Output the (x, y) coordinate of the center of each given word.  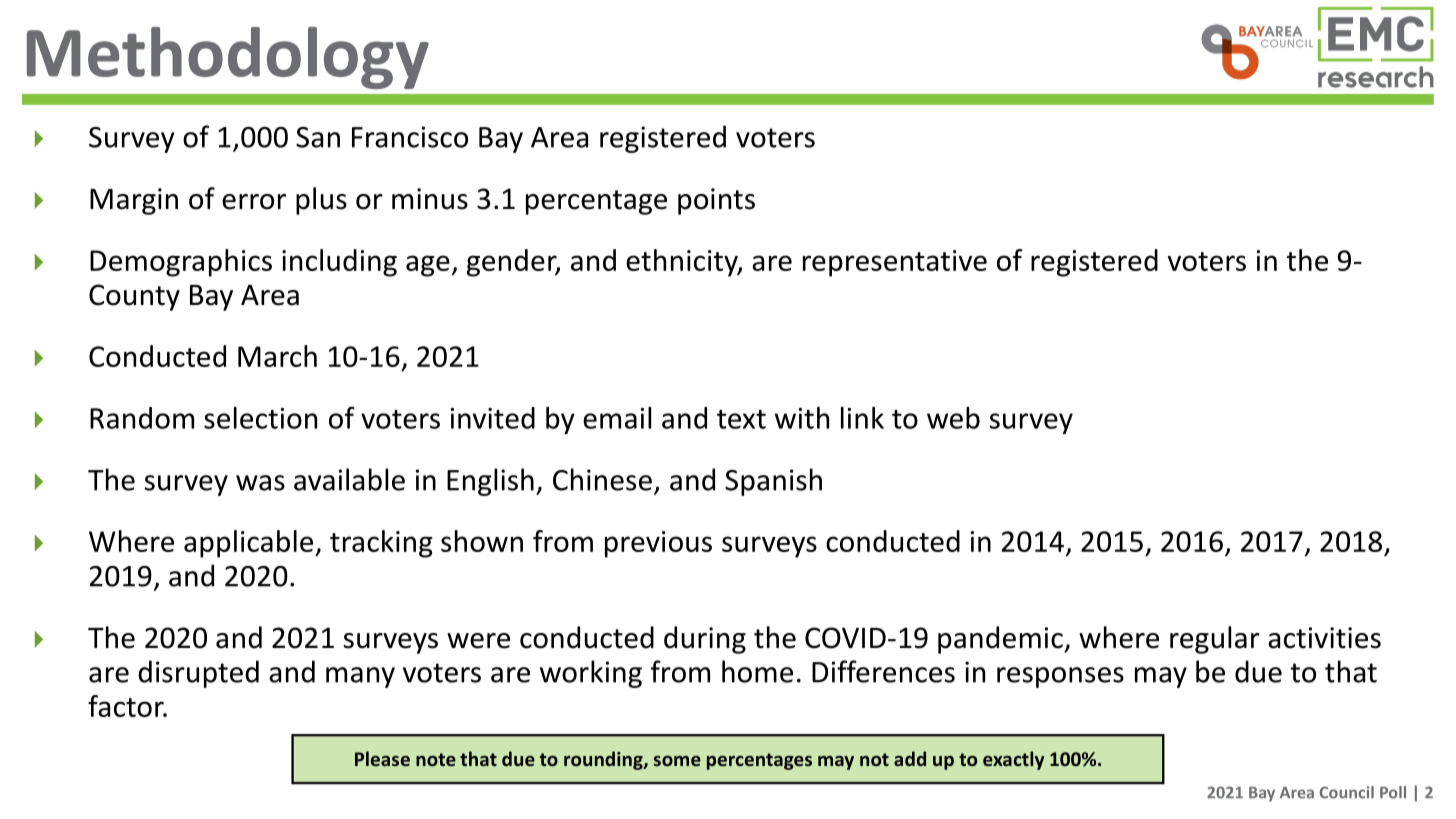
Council (1347, 792)
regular (1215, 640)
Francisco (410, 137)
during (705, 640)
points (716, 201)
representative (895, 263)
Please (382, 758)
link (862, 418)
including (339, 263)
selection (260, 418)
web (953, 418)
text (741, 419)
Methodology (228, 58)
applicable (250, 544)
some (677, 761)
